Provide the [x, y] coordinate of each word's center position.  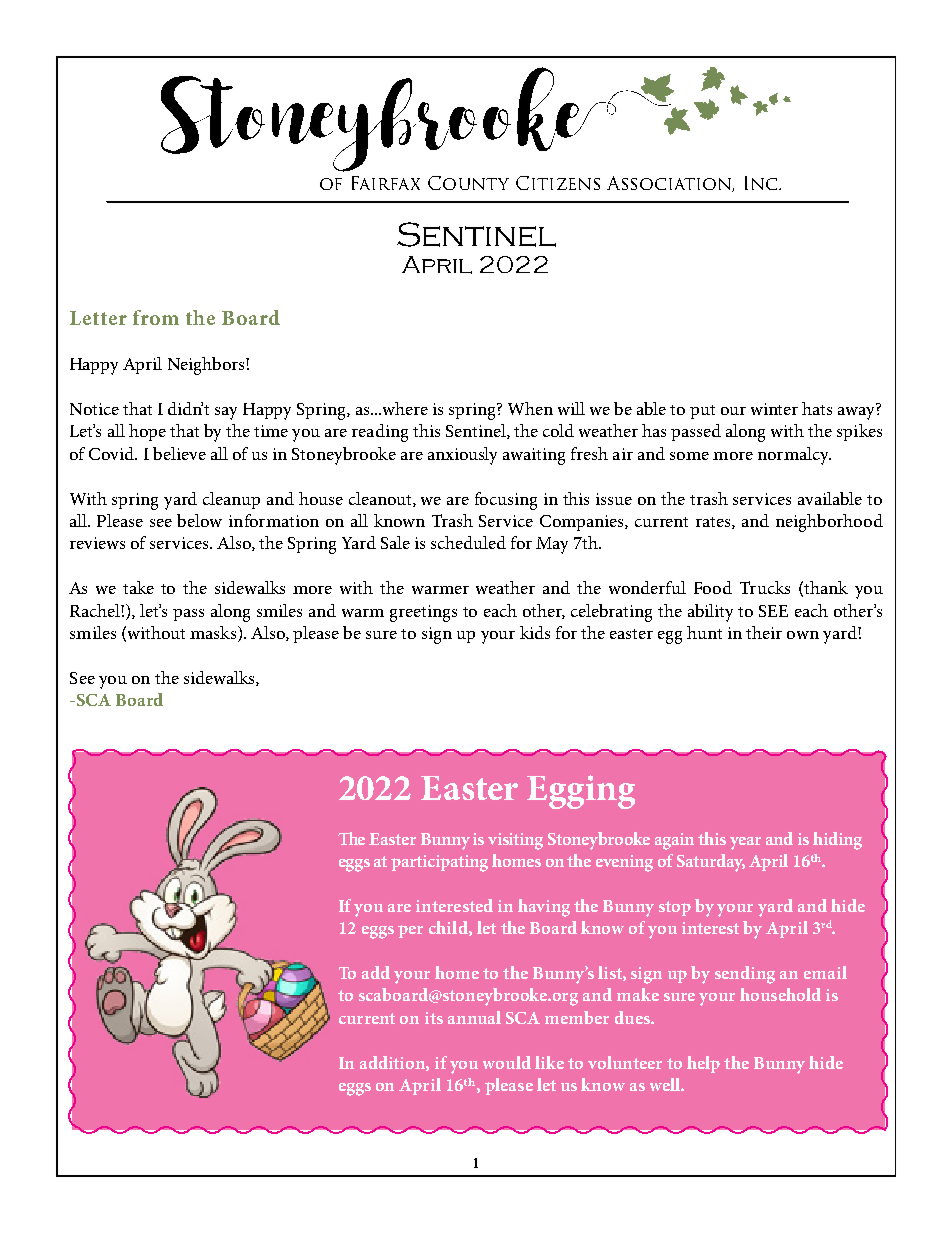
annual [474, 1017]
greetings [423, 613]
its [434, 1018]
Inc [762, 183]
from [156, 317]
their [764, 632]
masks [214, 634]
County [468, 183]
